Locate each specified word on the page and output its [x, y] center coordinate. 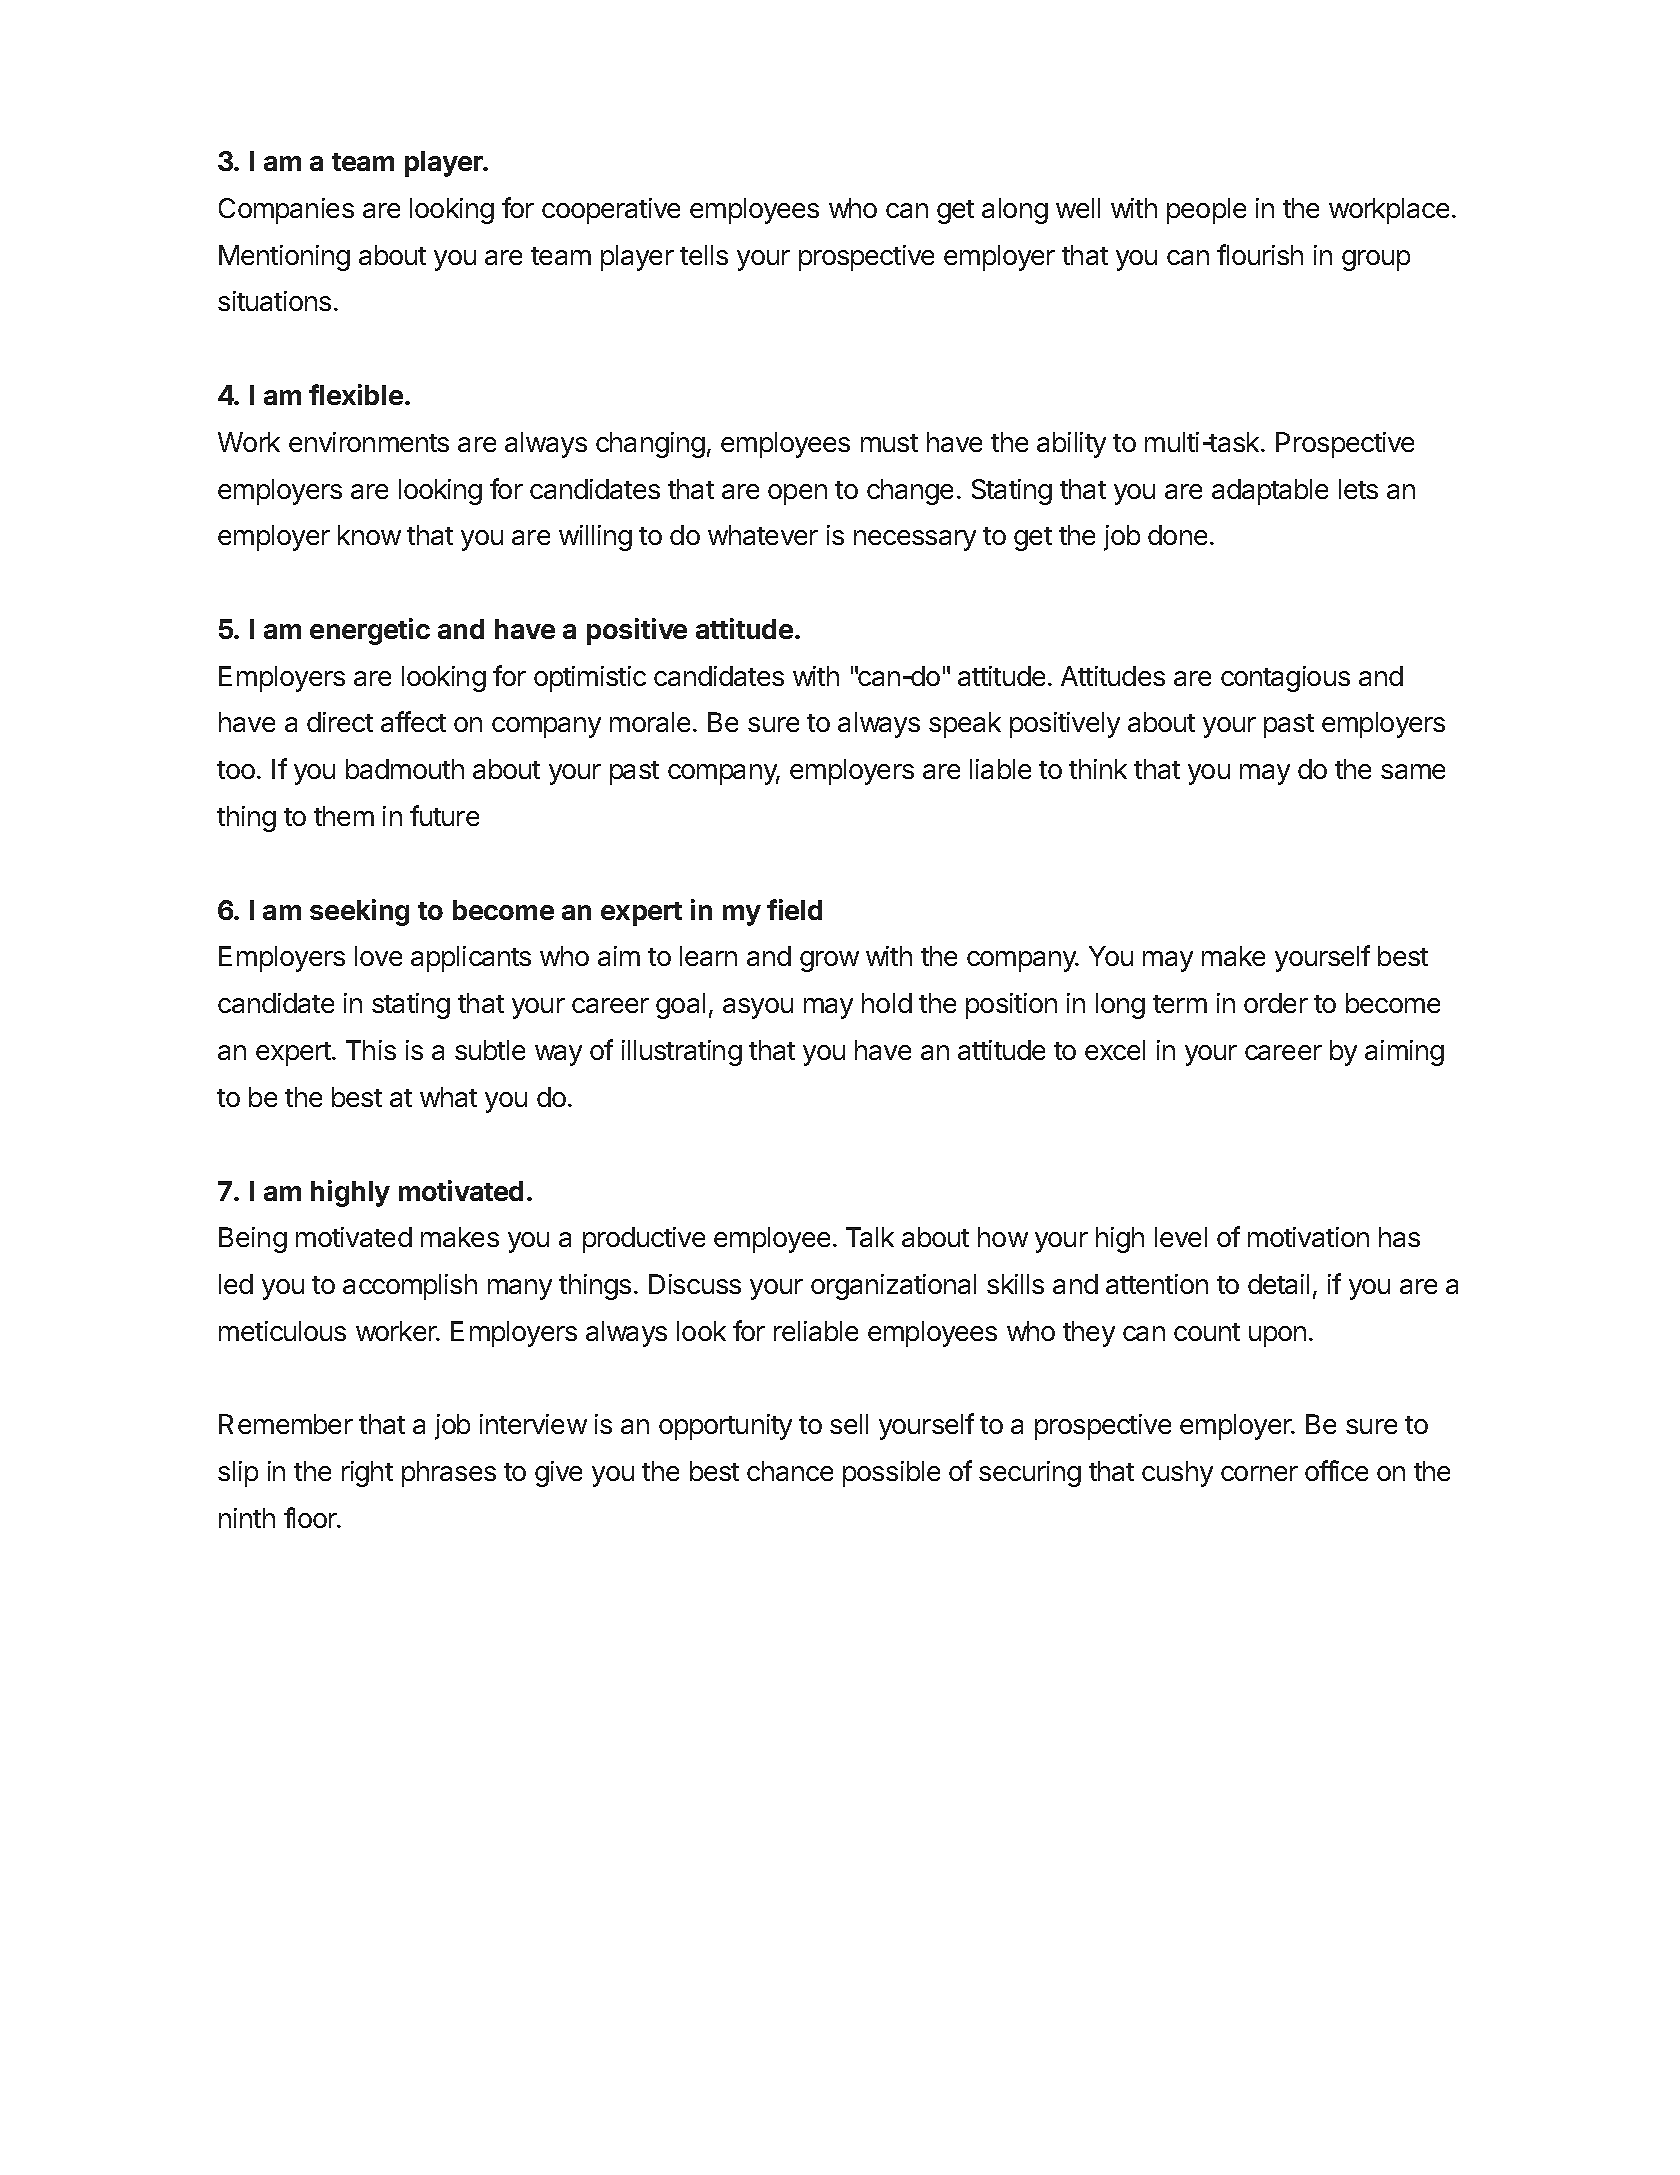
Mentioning [284, 258]
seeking [359, 912]
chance [790, 1471]
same [1413, 771]
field [794, 909]
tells [704, 255]
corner [1259, 1473]
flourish [1260, 254]
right [367, 1474]
